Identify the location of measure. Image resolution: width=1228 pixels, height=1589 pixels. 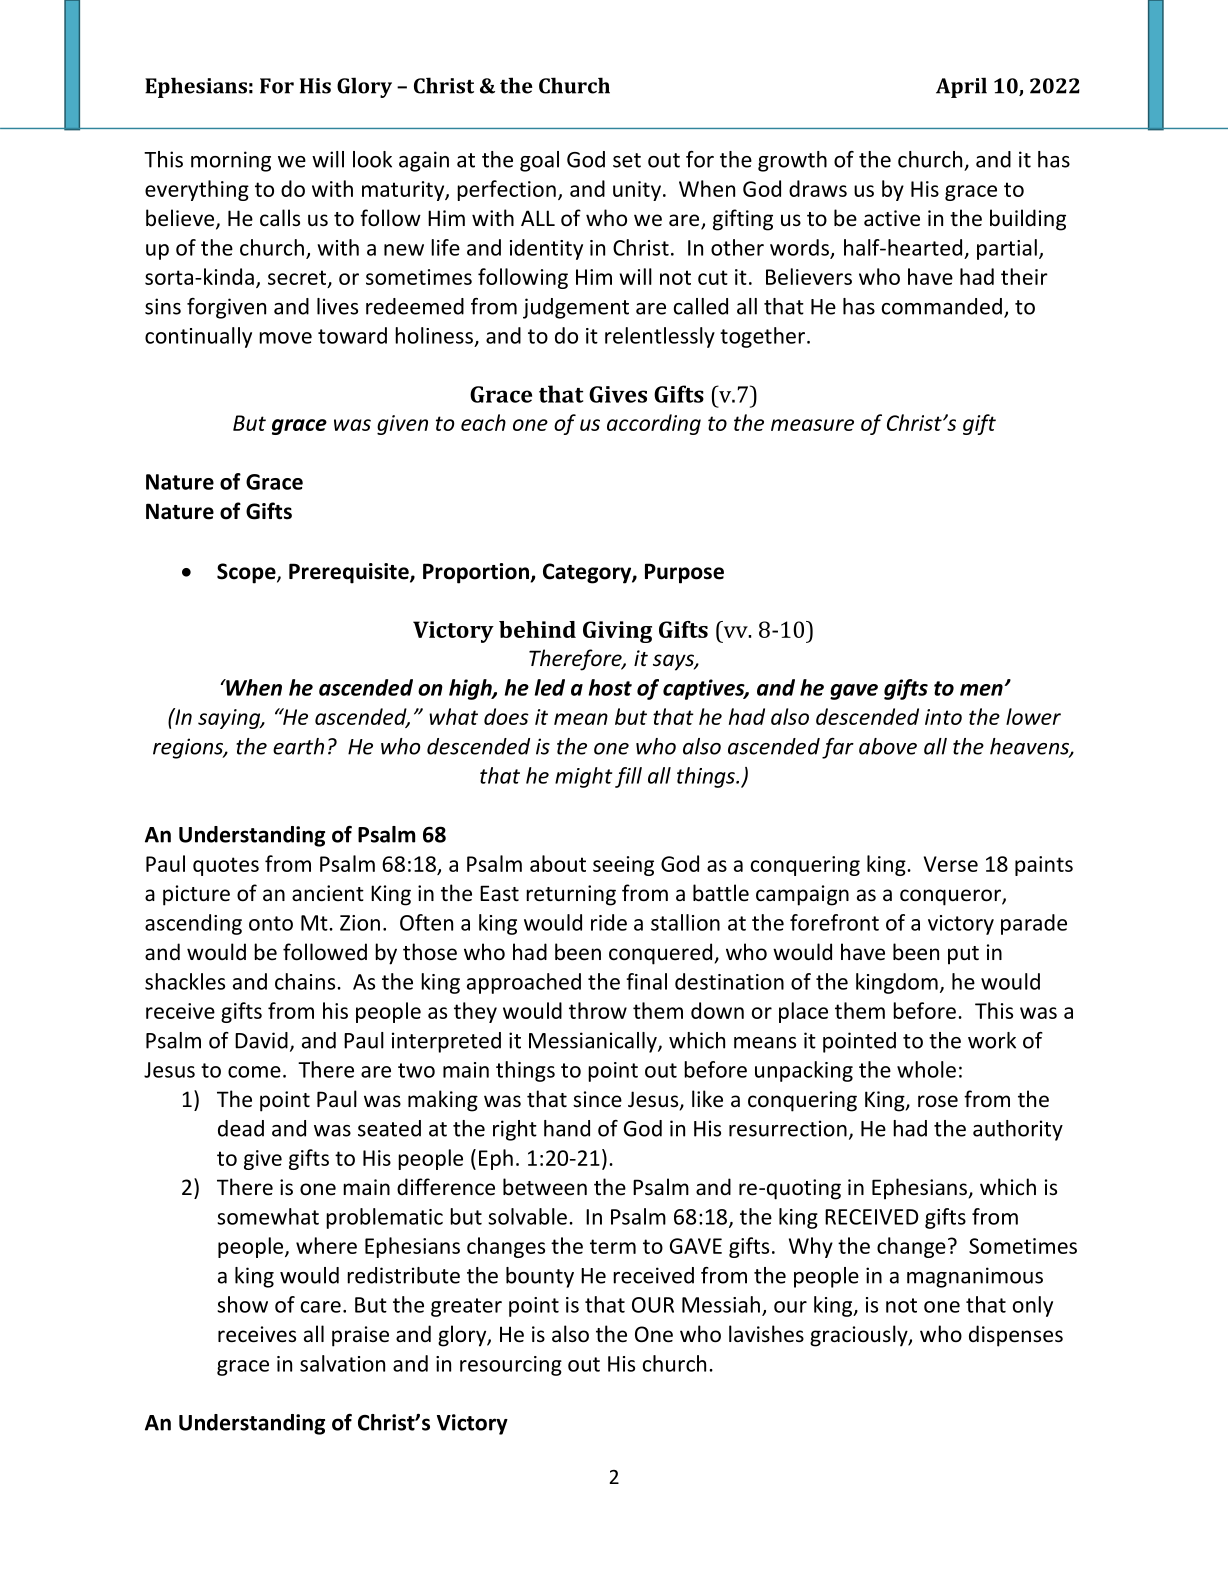
(812, 425).
